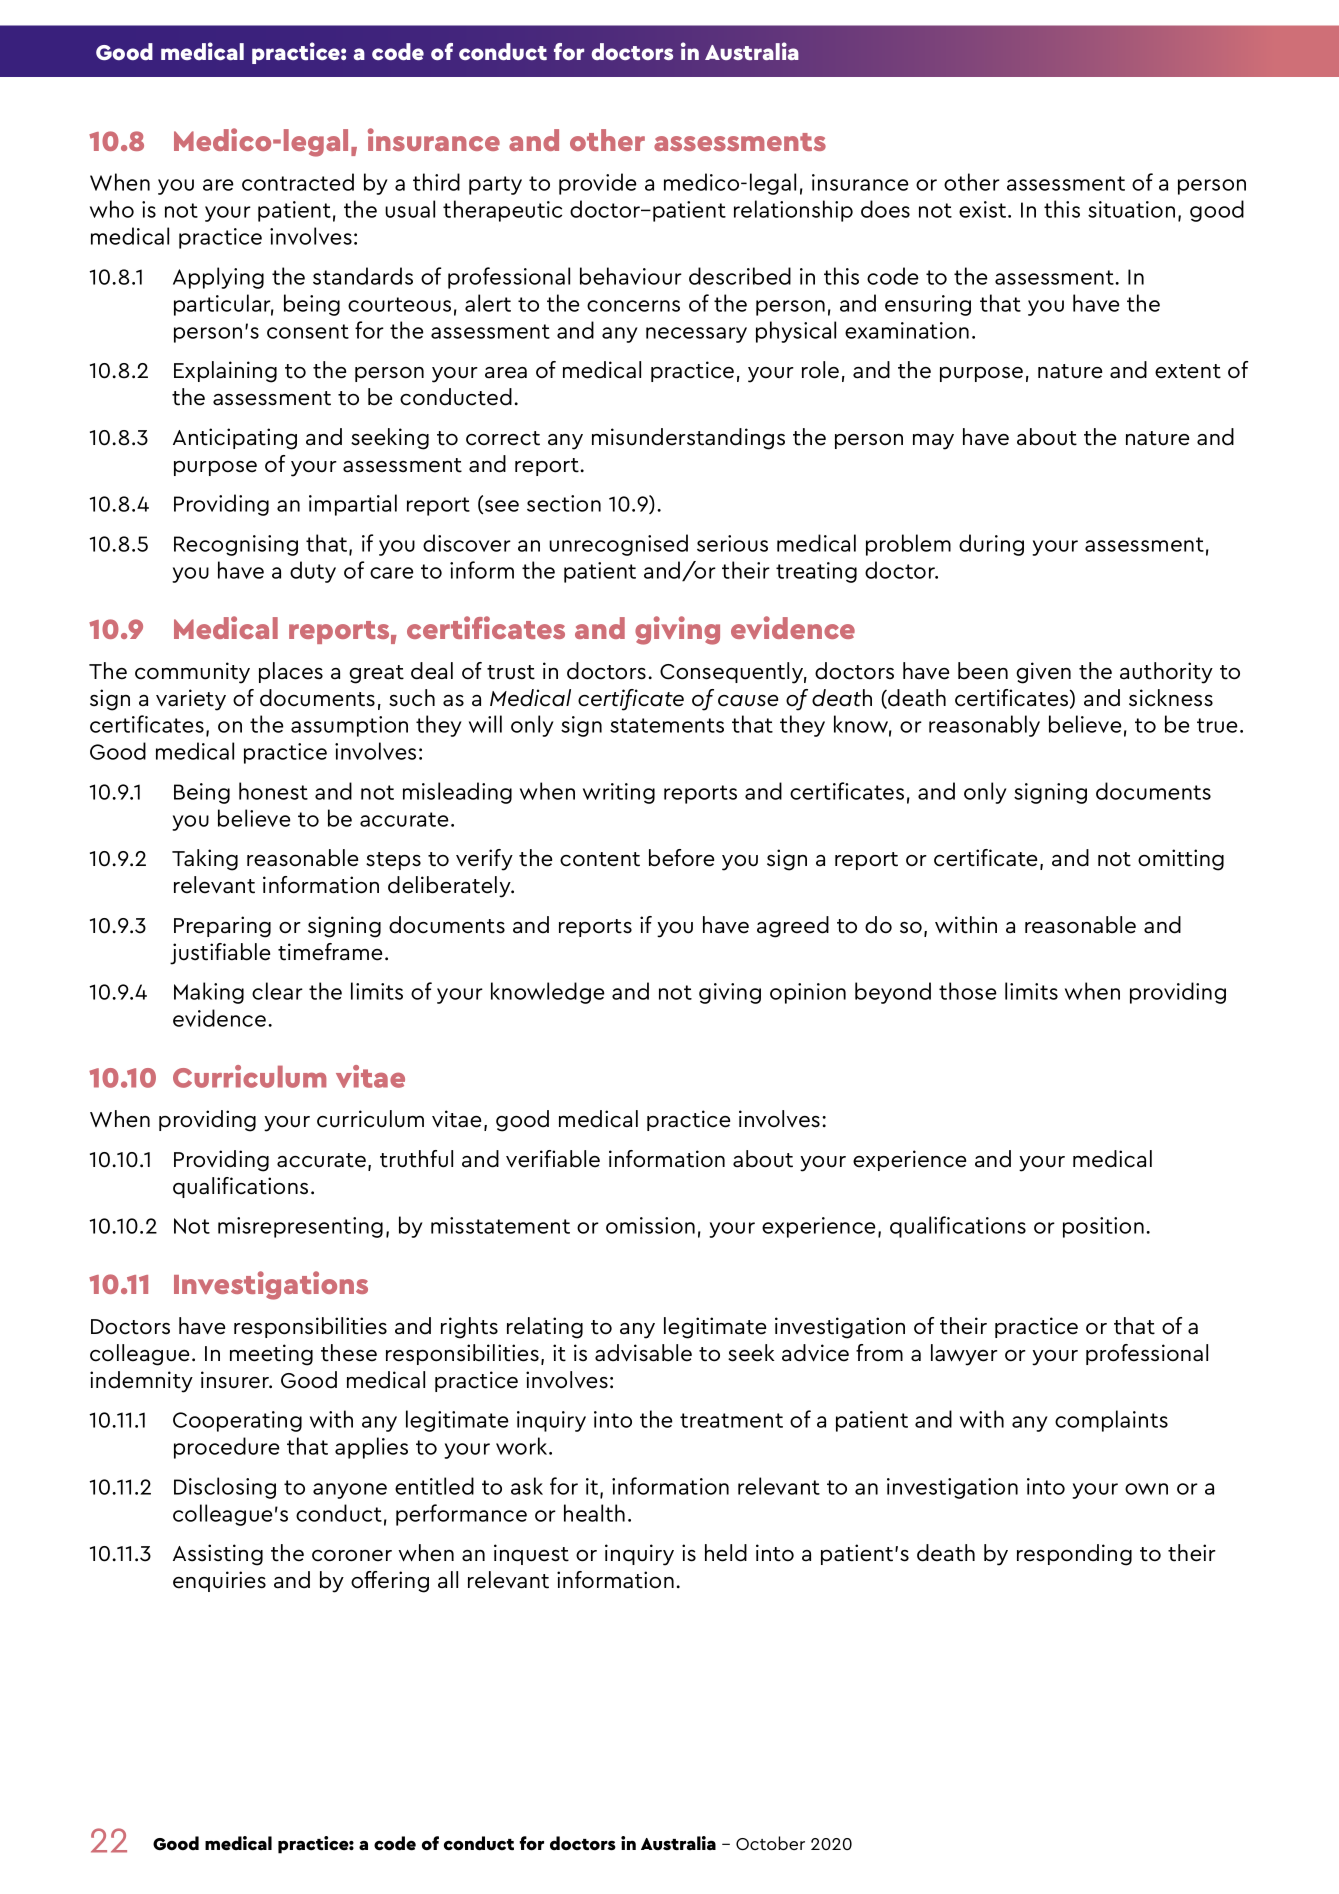 The width and height of the page is (1339, 1894). I want to click on opinion, so click(808, 993).
